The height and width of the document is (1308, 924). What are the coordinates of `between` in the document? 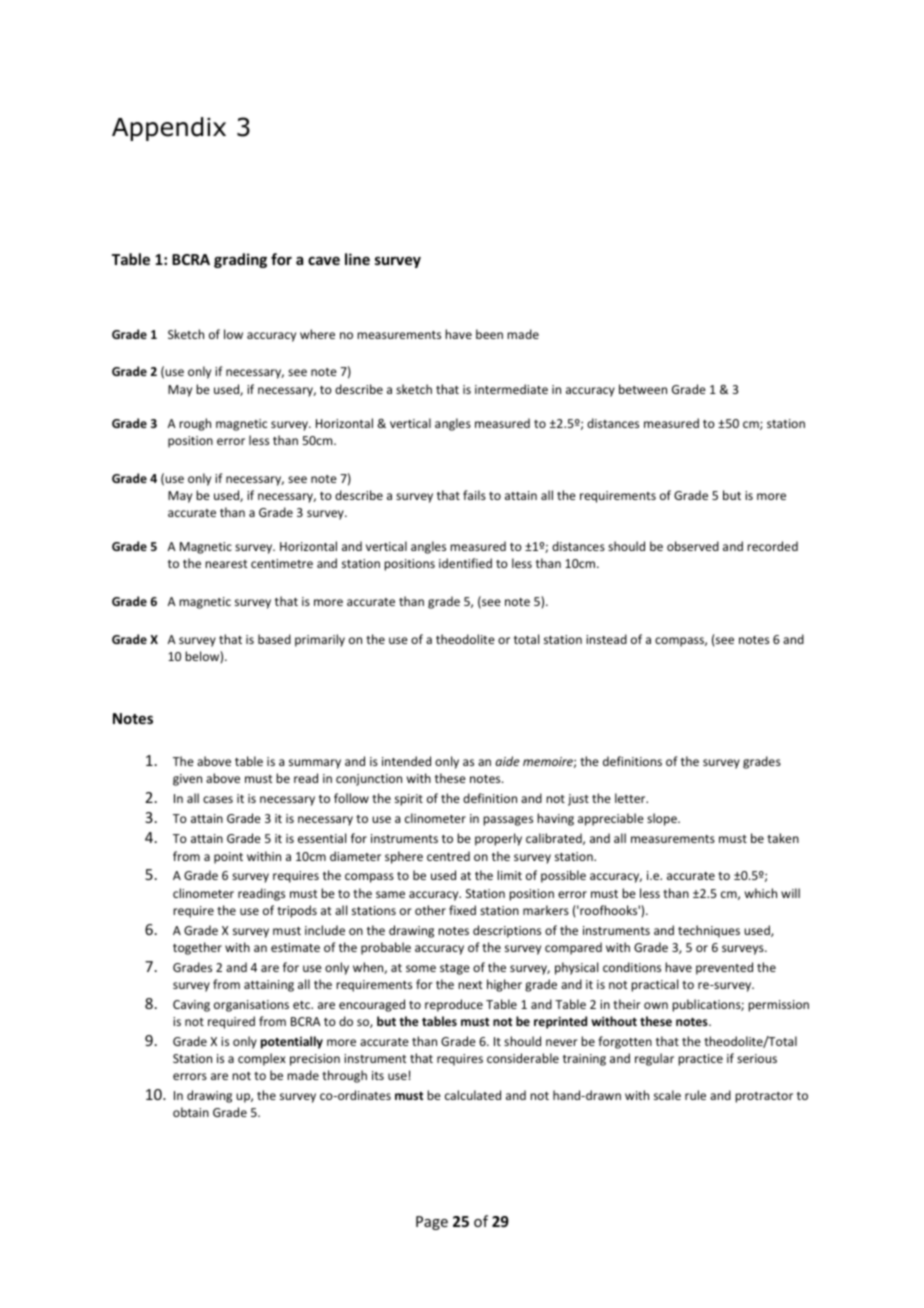 It's located at (643, 389).
